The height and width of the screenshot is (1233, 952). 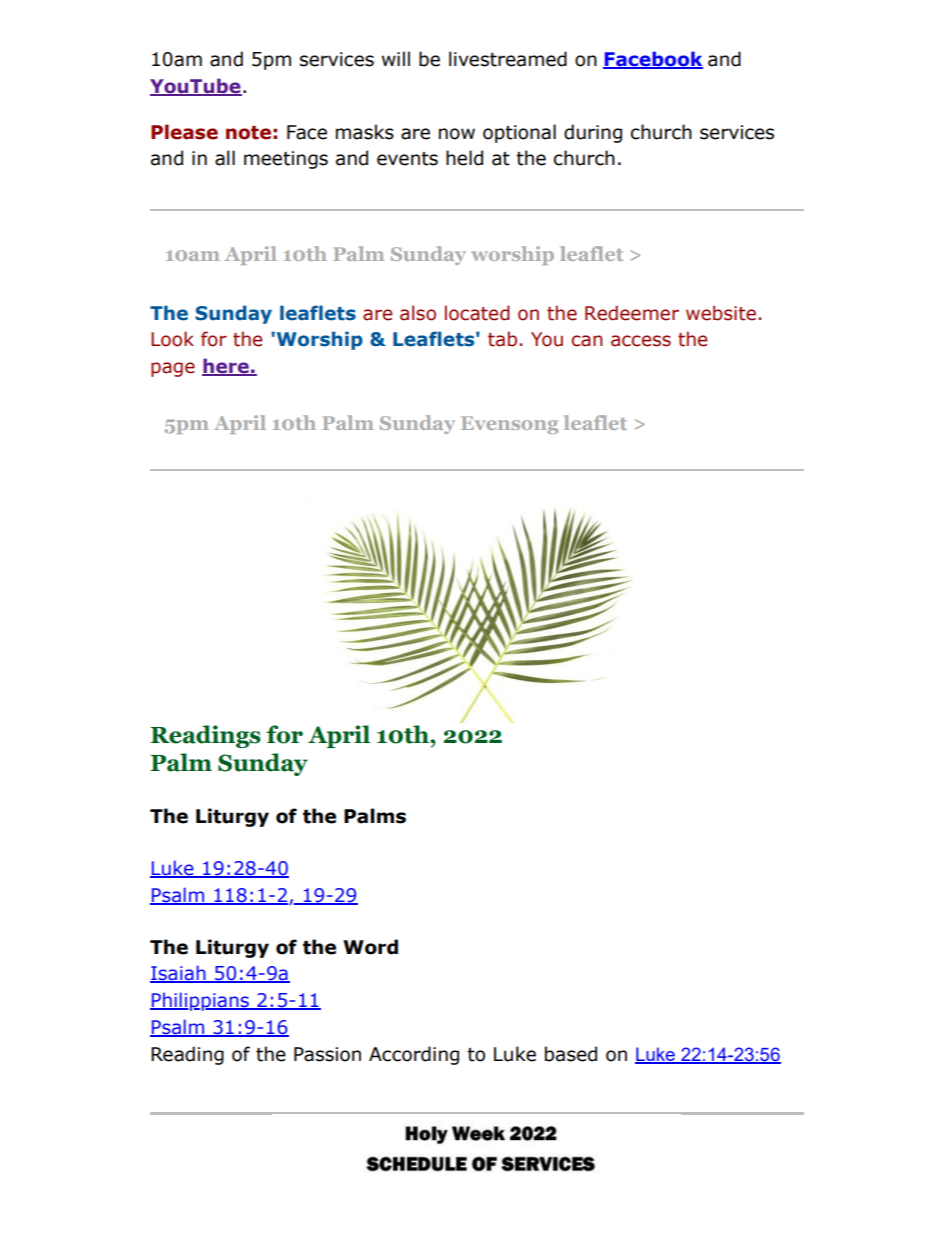 I want to click on during, so click(x=593, y=133).
